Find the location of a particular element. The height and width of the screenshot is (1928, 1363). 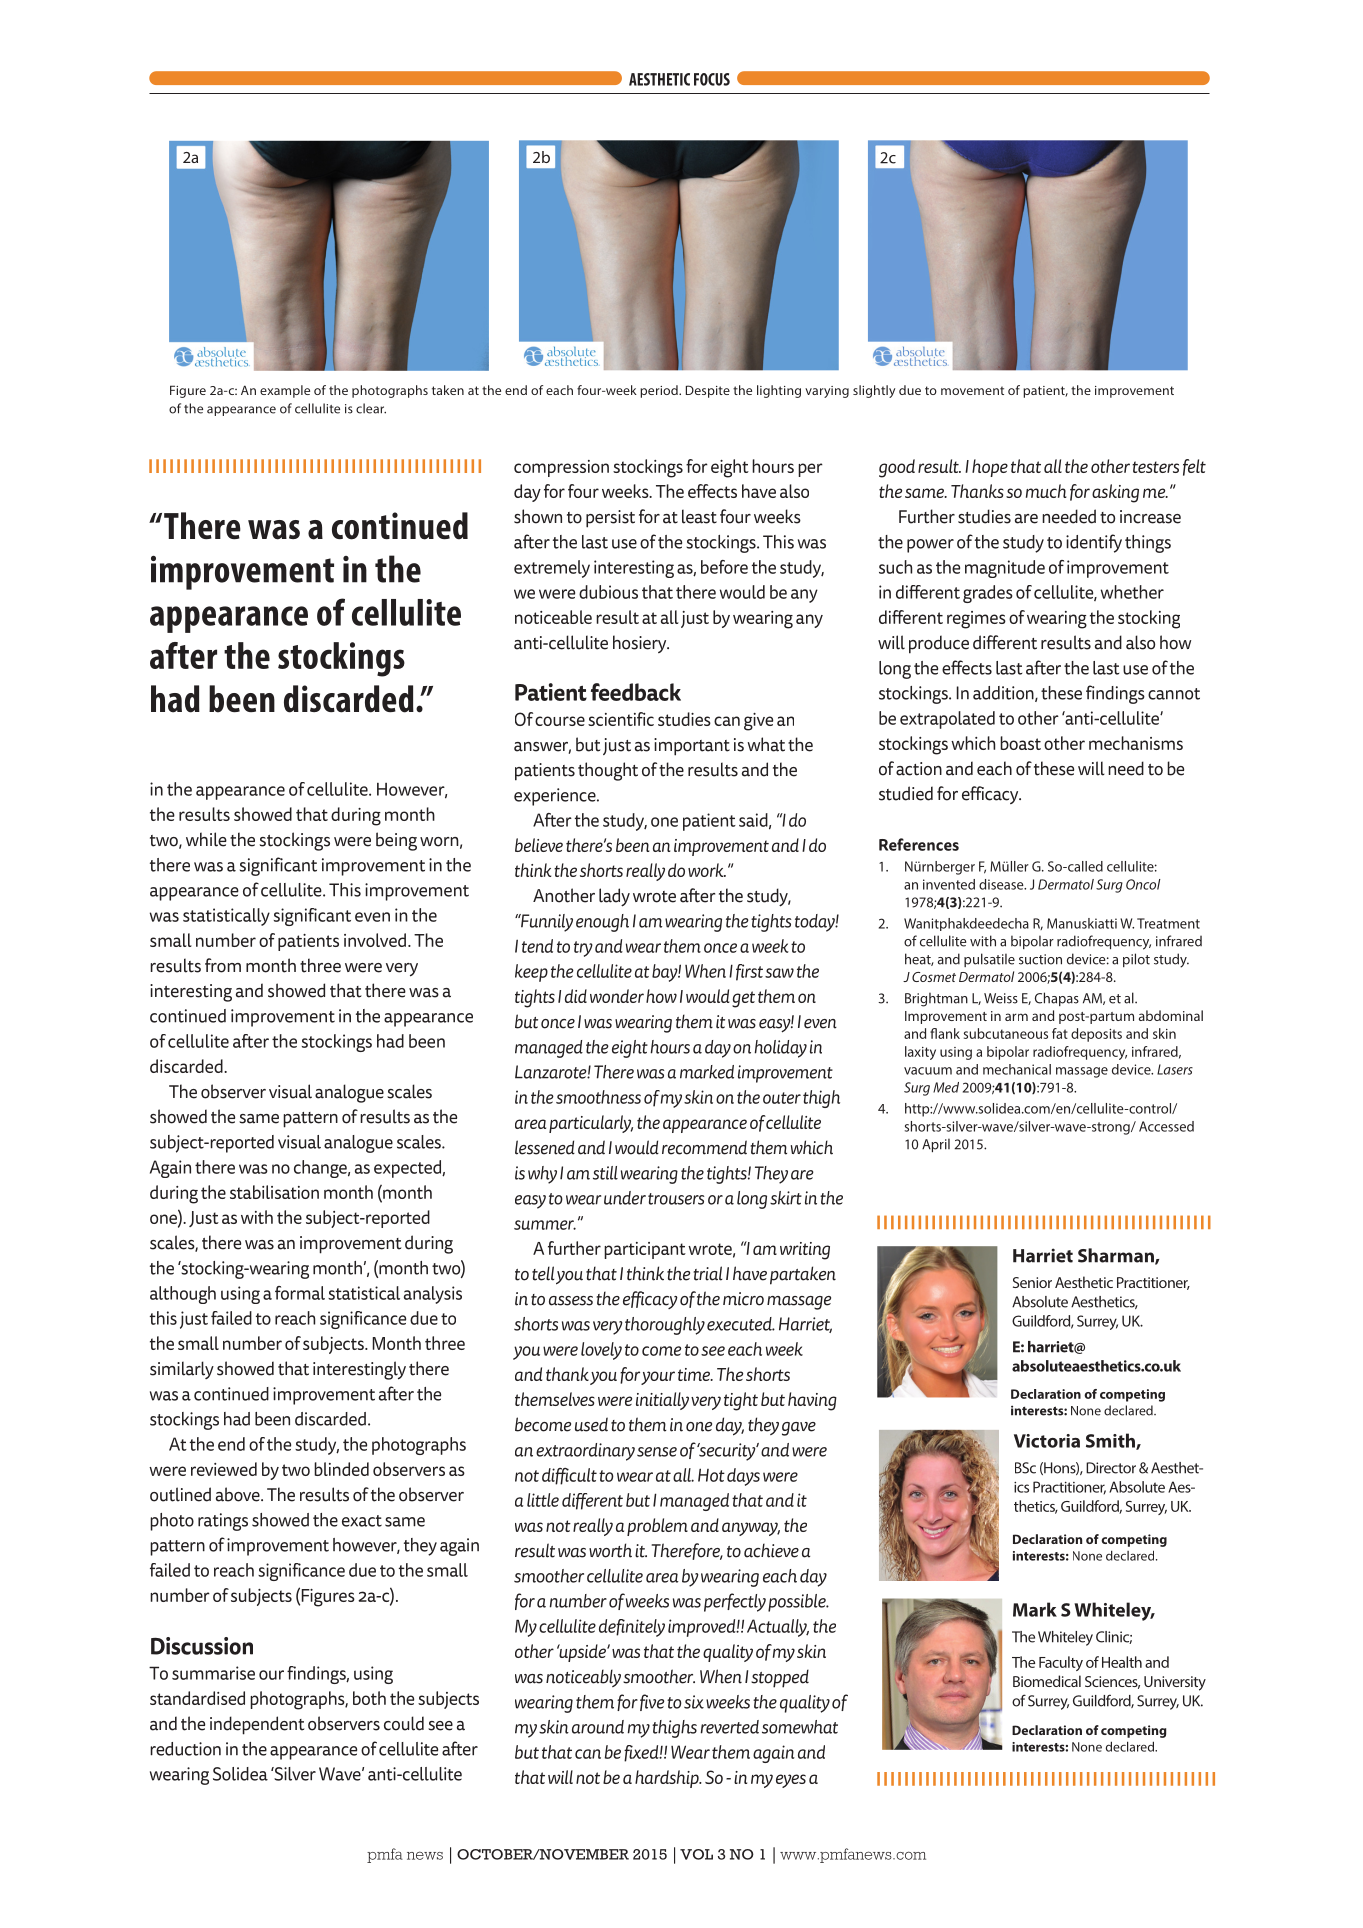

example is located at coordinates (285, 391).
